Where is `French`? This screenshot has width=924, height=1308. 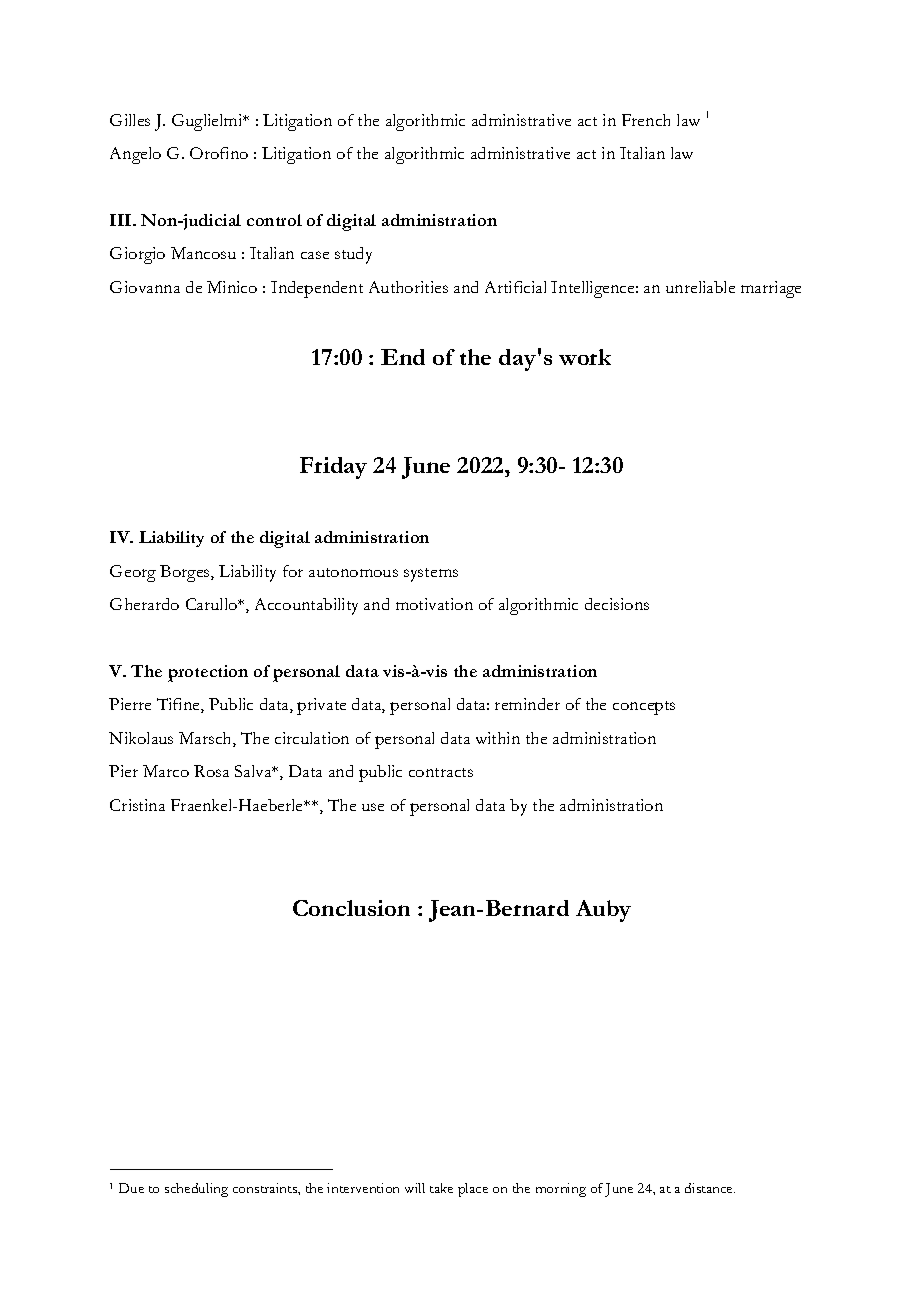 French is located at coordinates (646, 120).
